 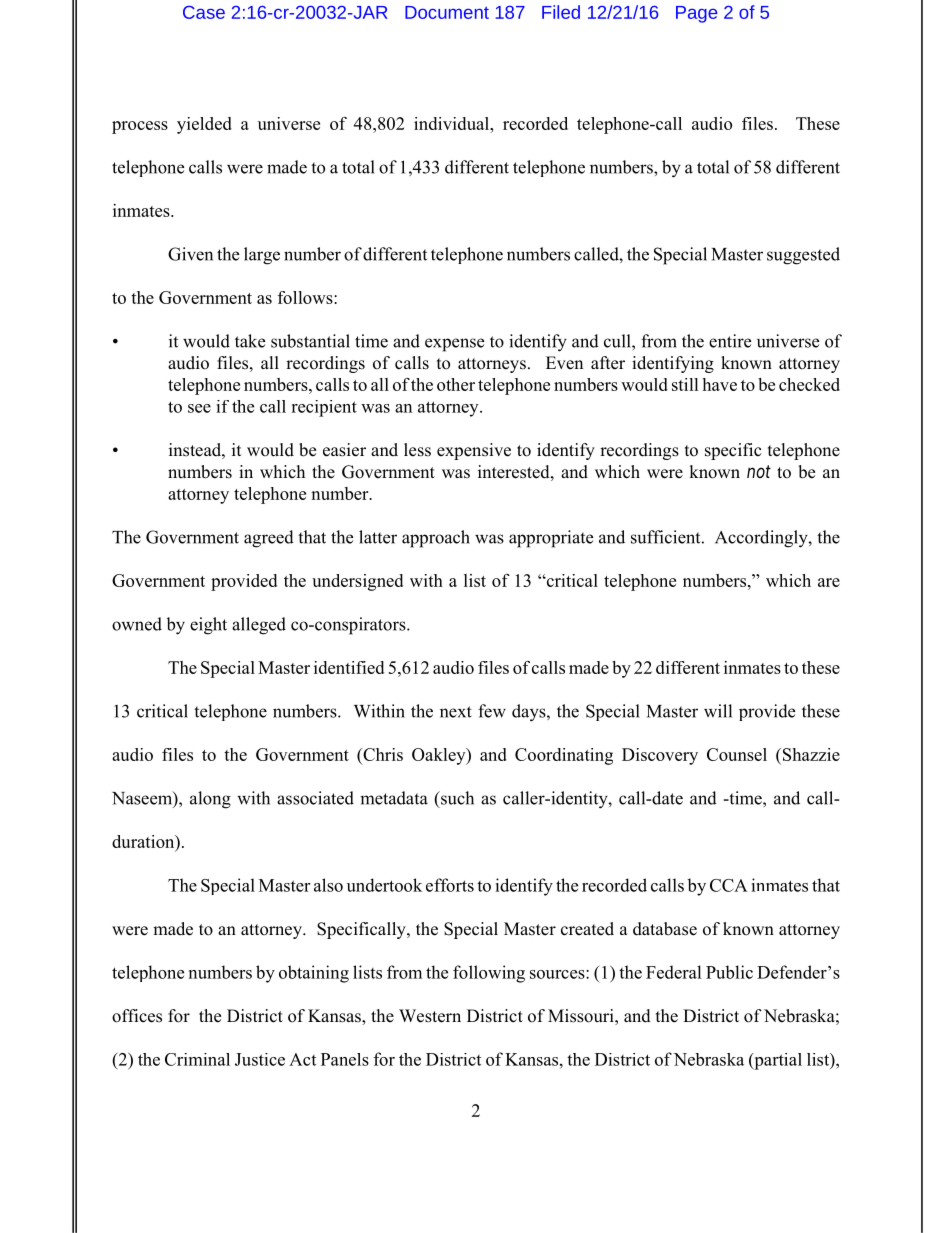 I want to click on will, so click(x=718, y=711).
